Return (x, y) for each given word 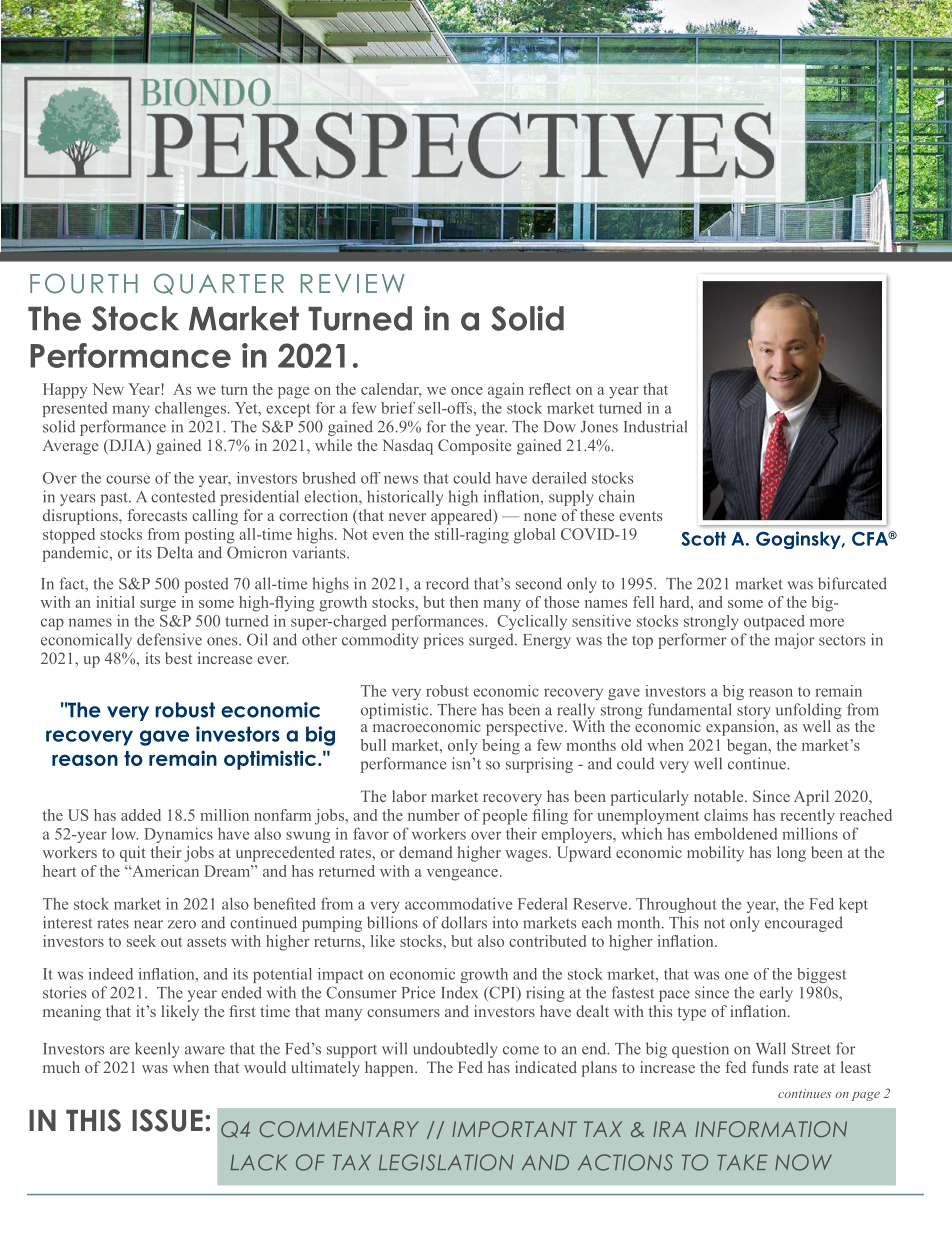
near (148, 924)
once (467, 391)
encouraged (804, 924)
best (178, 658)
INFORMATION (771, 1129)
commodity (380, 641)
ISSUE (167, 1120)
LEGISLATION (446, 1162)
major (794, 641)
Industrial (655, 426)
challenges (190, 409)
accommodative (458, 904)
